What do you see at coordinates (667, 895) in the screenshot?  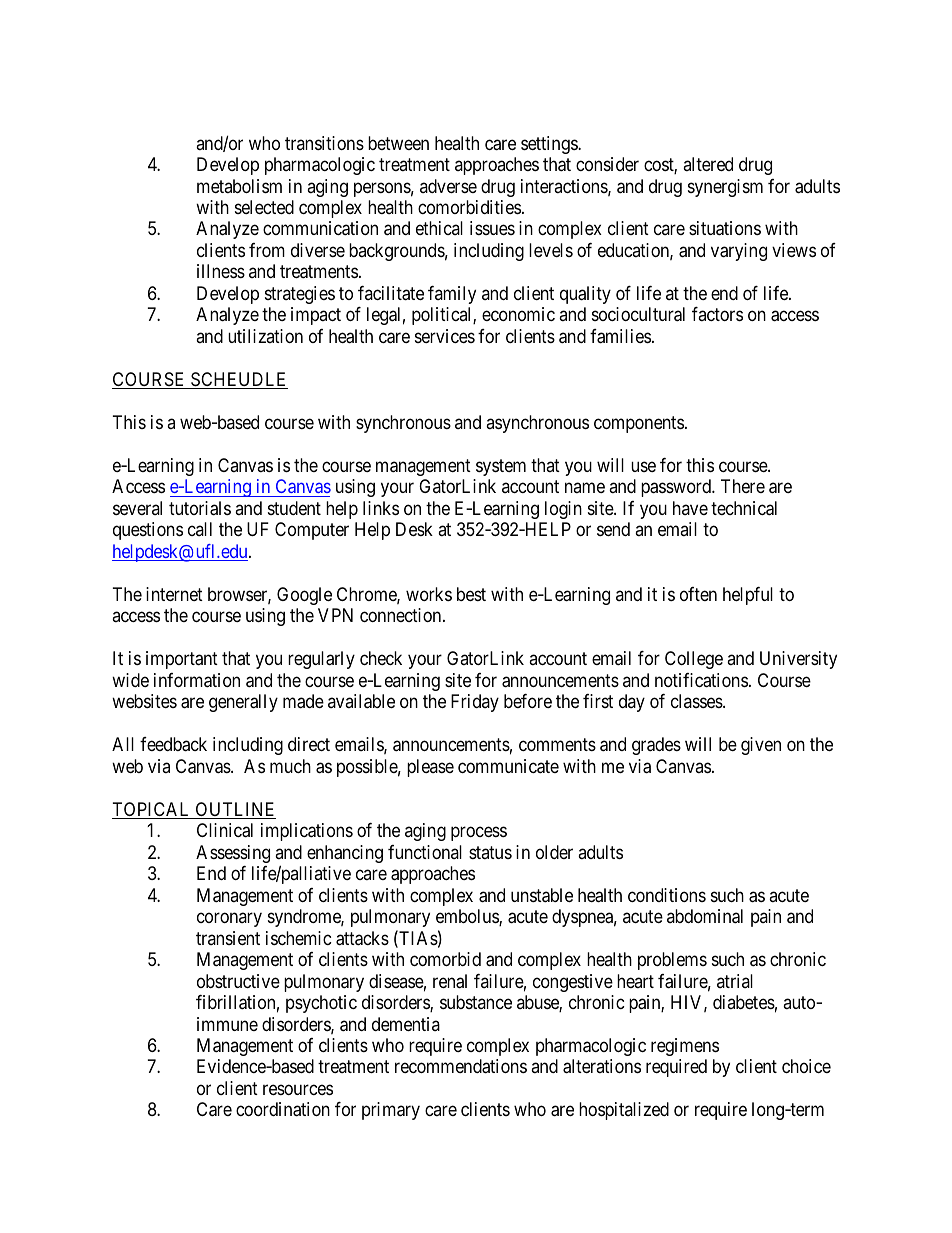 I see `conditions` at bounding box center [667, 895].
